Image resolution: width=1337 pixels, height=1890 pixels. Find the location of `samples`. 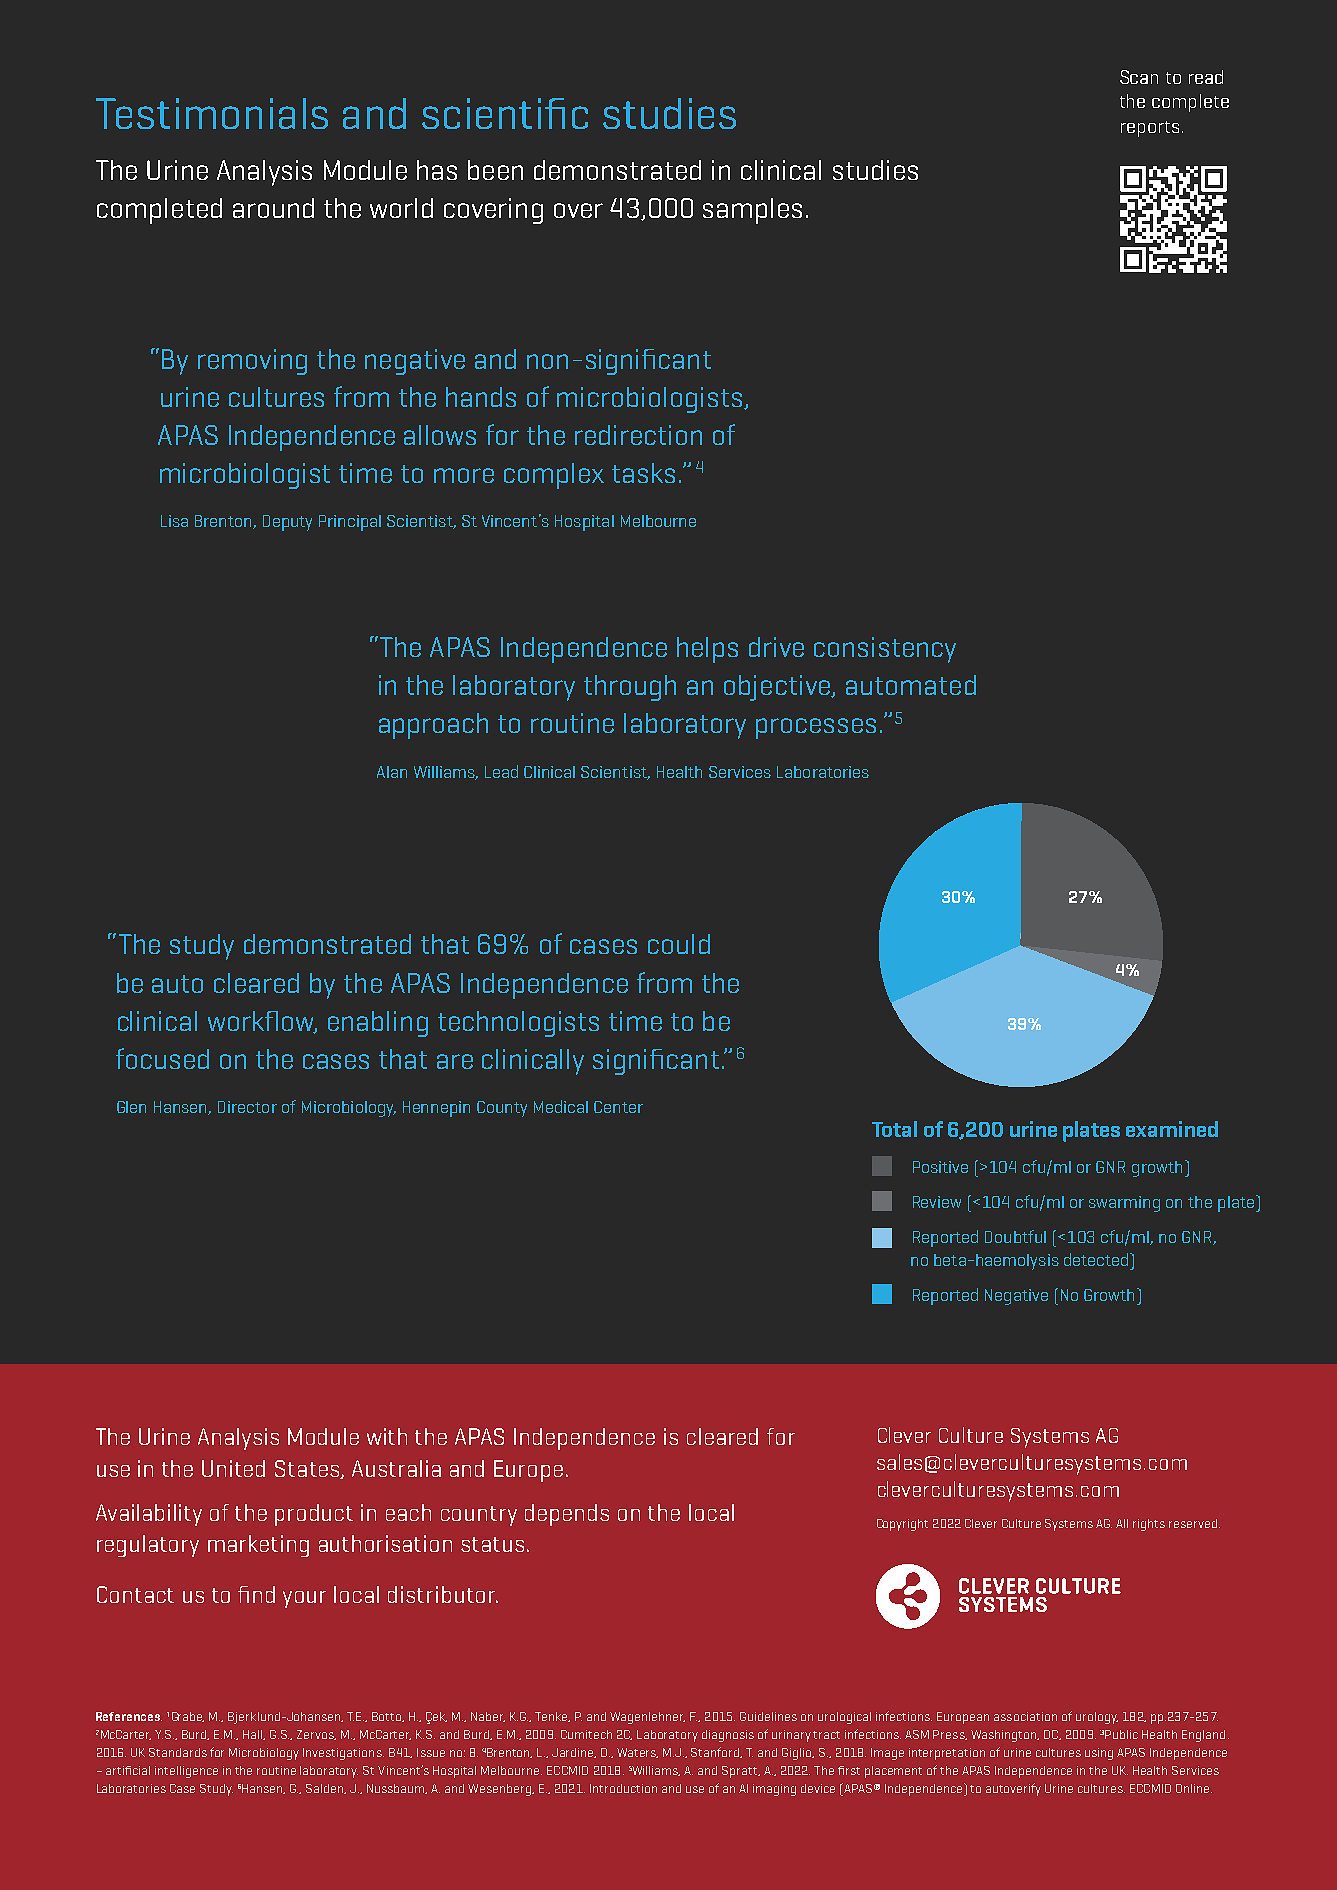

samples is located at coordinates (752, 211).
